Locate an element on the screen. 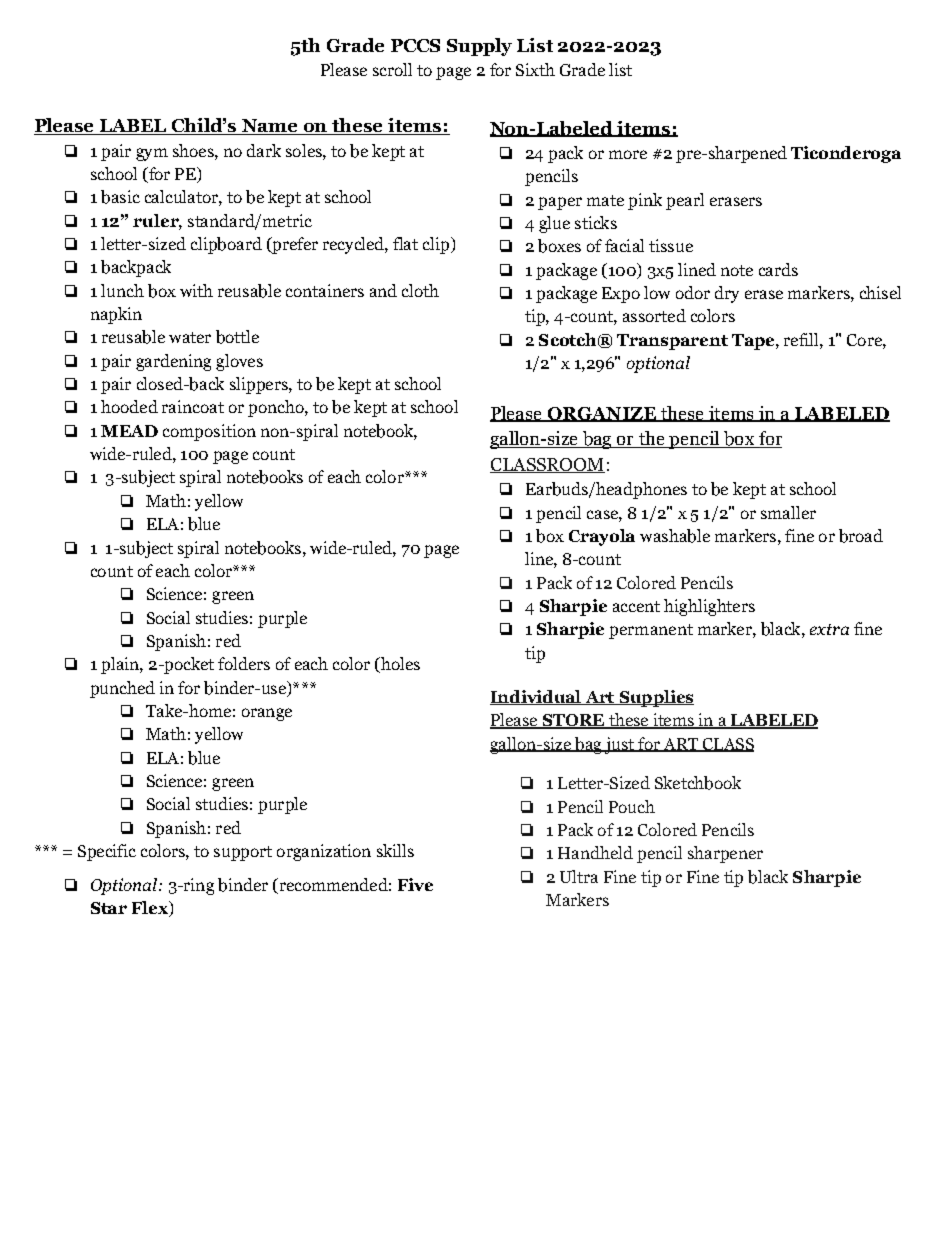  Supply is located at coordinates (479, 47).
